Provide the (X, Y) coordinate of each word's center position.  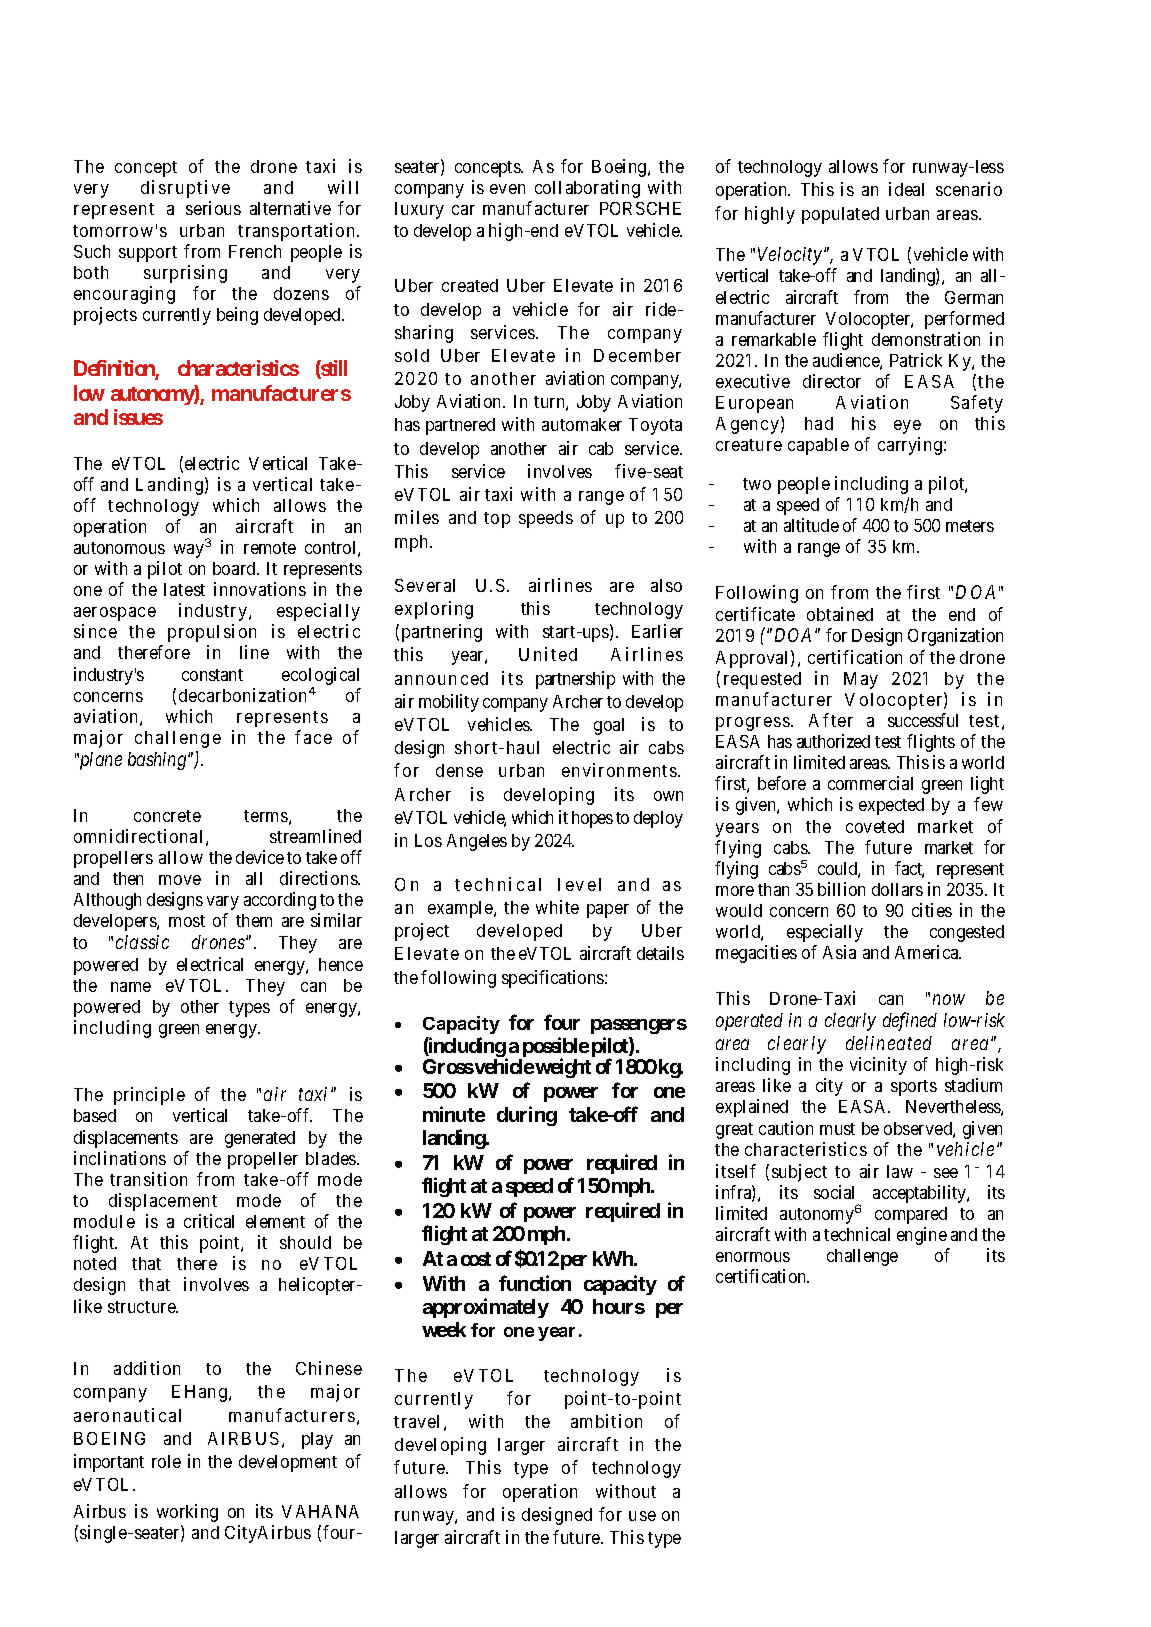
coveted (875, 826)
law (900, 1171)
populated (840, 215)
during (527, 1116)
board (235, 568)
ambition (606, 1421)
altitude (811, 525)
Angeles (477, 842)
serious (213, 208)
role (166, 1461)
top (497, 520)
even (507, 189)
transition (148, 1179)
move (180, 880)
